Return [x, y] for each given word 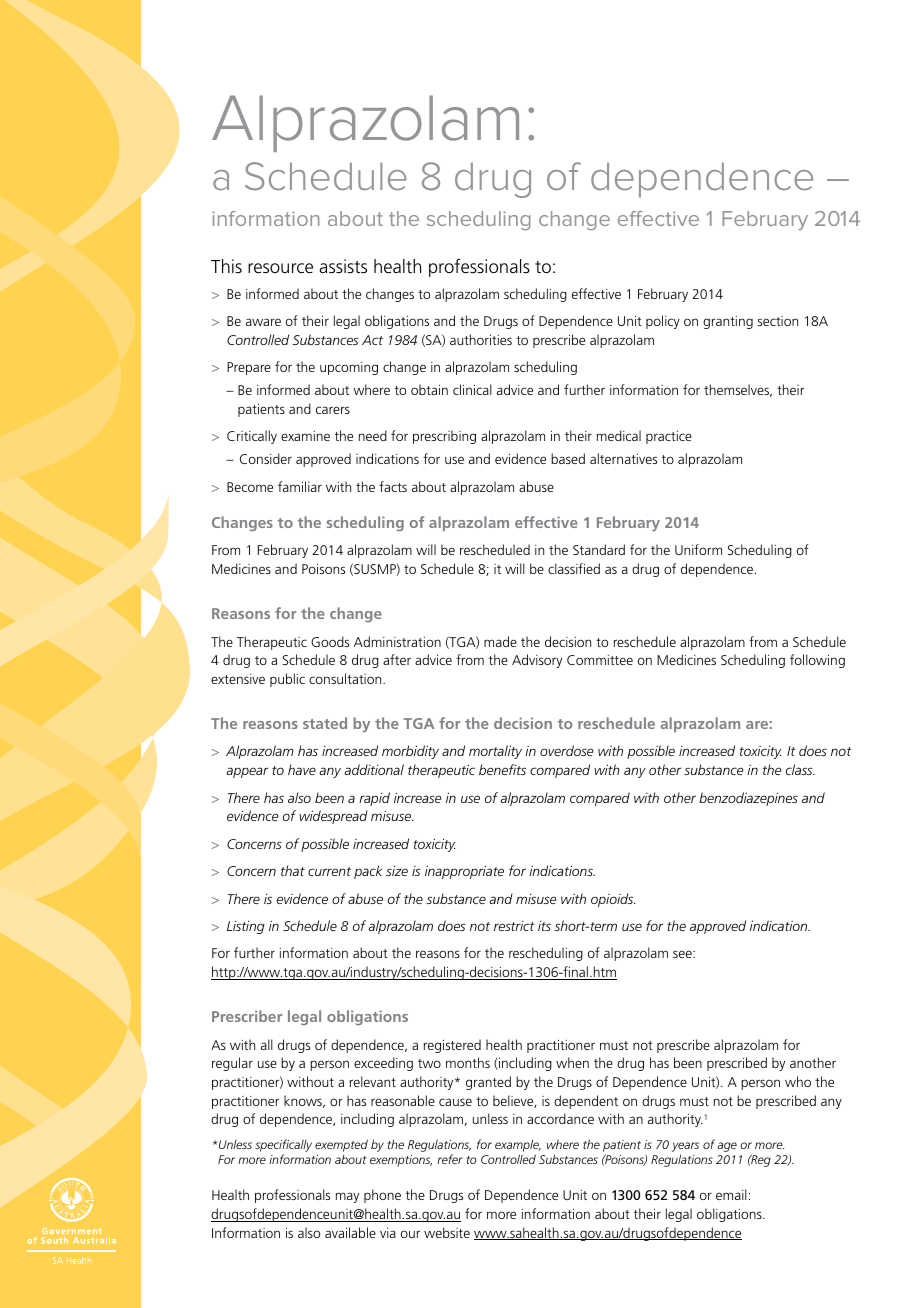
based [568, 458]
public [287, 680]
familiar [300, 486]
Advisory [537, 661]
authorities [481, 339]
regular [232, 1064]
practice [669, 437]
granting [728, 322]
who [798, 1081]
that [293, 870]
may [347, 1197]
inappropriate [464, 872]
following [817, 661]
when [572, 1062]
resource [280, 268]
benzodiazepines [748, 799]
